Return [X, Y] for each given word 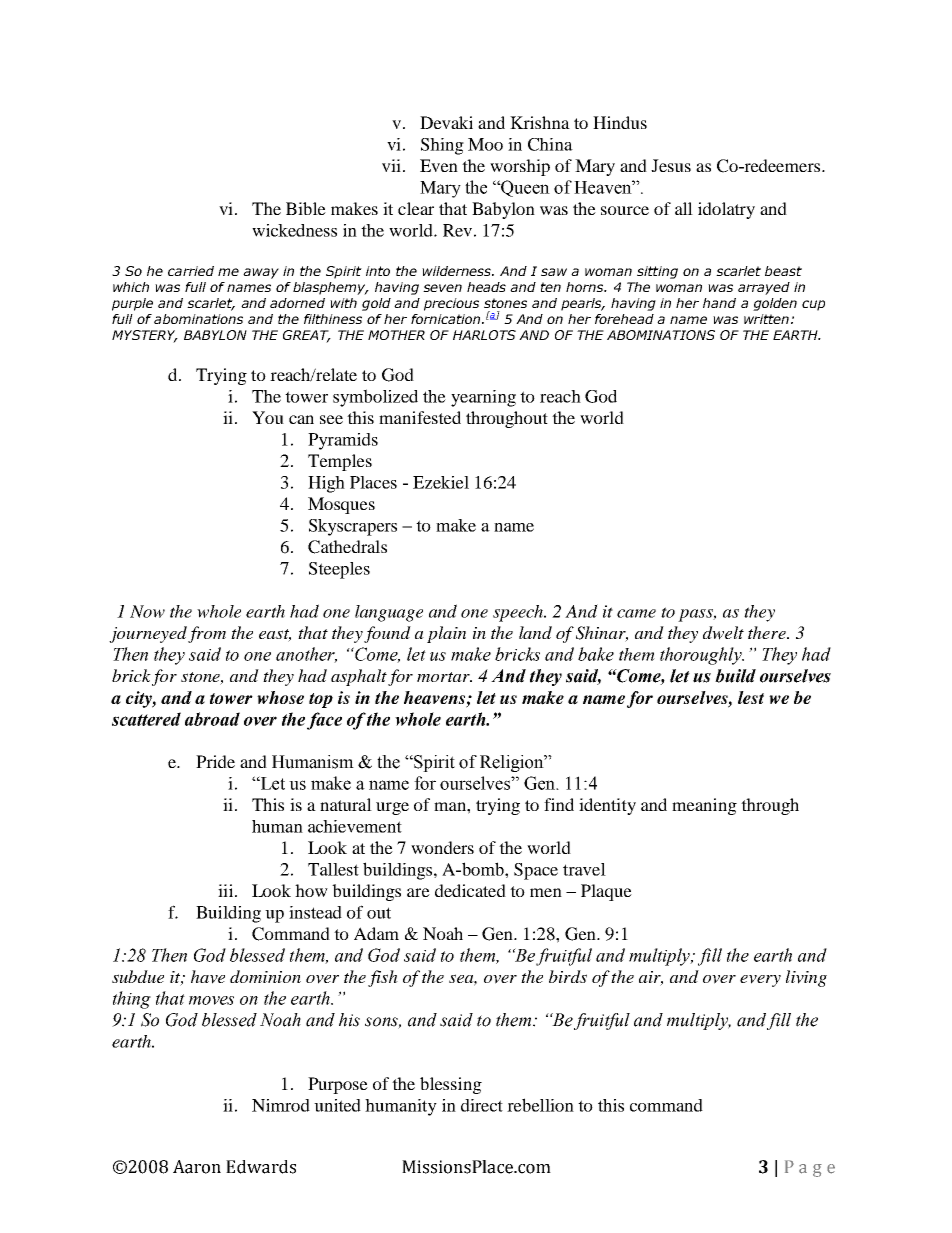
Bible [306, 208]
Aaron [197, 1167]
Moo [485, 144]
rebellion [540, 1105]
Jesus [671, 165]
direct [482, 1105]
